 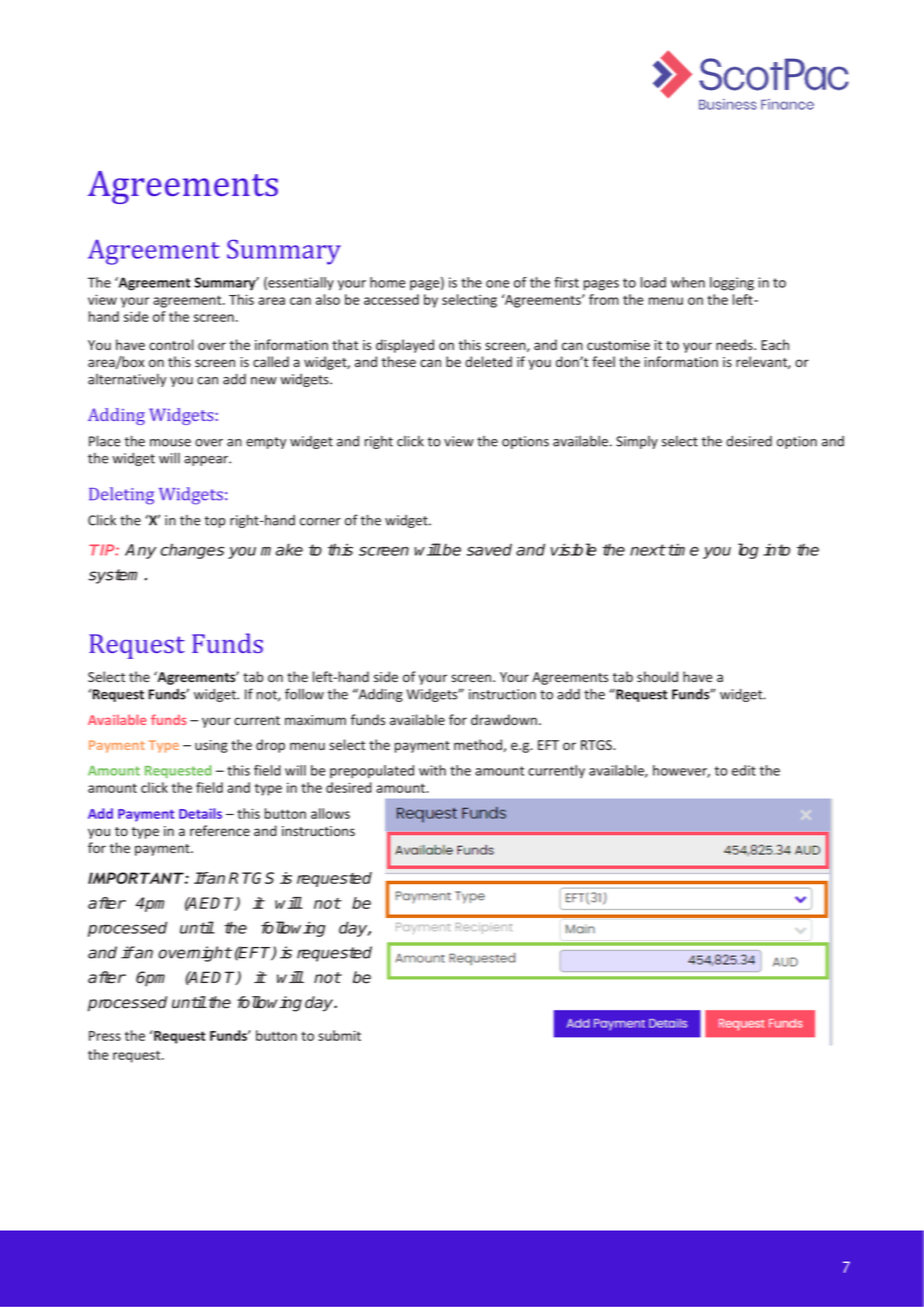 What do you see at coordinates (211, 746) in the page?
I see `using` at bounding box center [211, 746].
